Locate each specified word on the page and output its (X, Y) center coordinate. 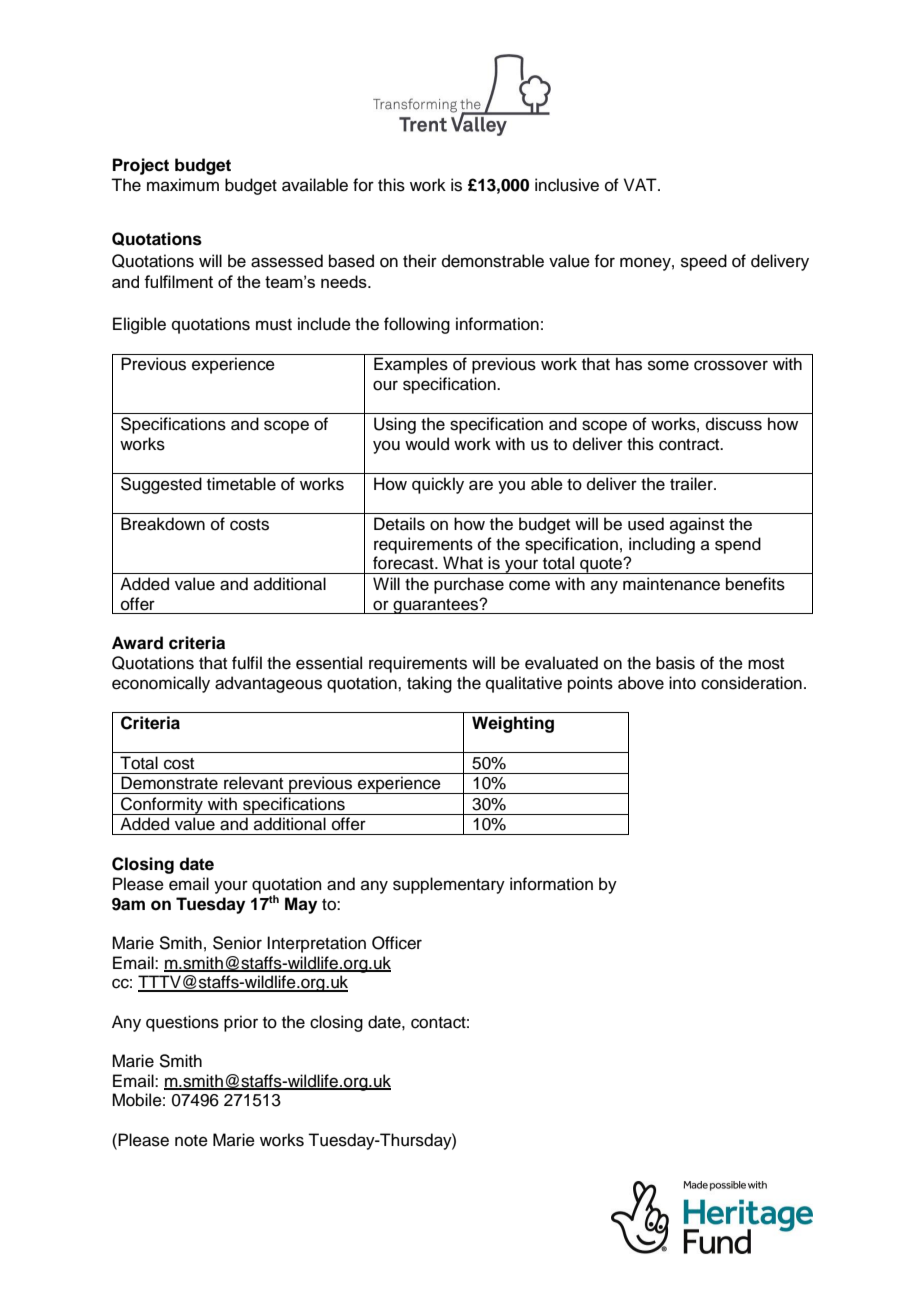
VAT (641, 184)
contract (690, 445)
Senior (237, 943)
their (420, 261)
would (427, 444)
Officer (397, 943)
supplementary (449, 885)
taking (429, 684)
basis (675, 663)
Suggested (161, 485)
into (682, 683)
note (191, 1141)
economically (161, 684)
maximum (183, 185)
